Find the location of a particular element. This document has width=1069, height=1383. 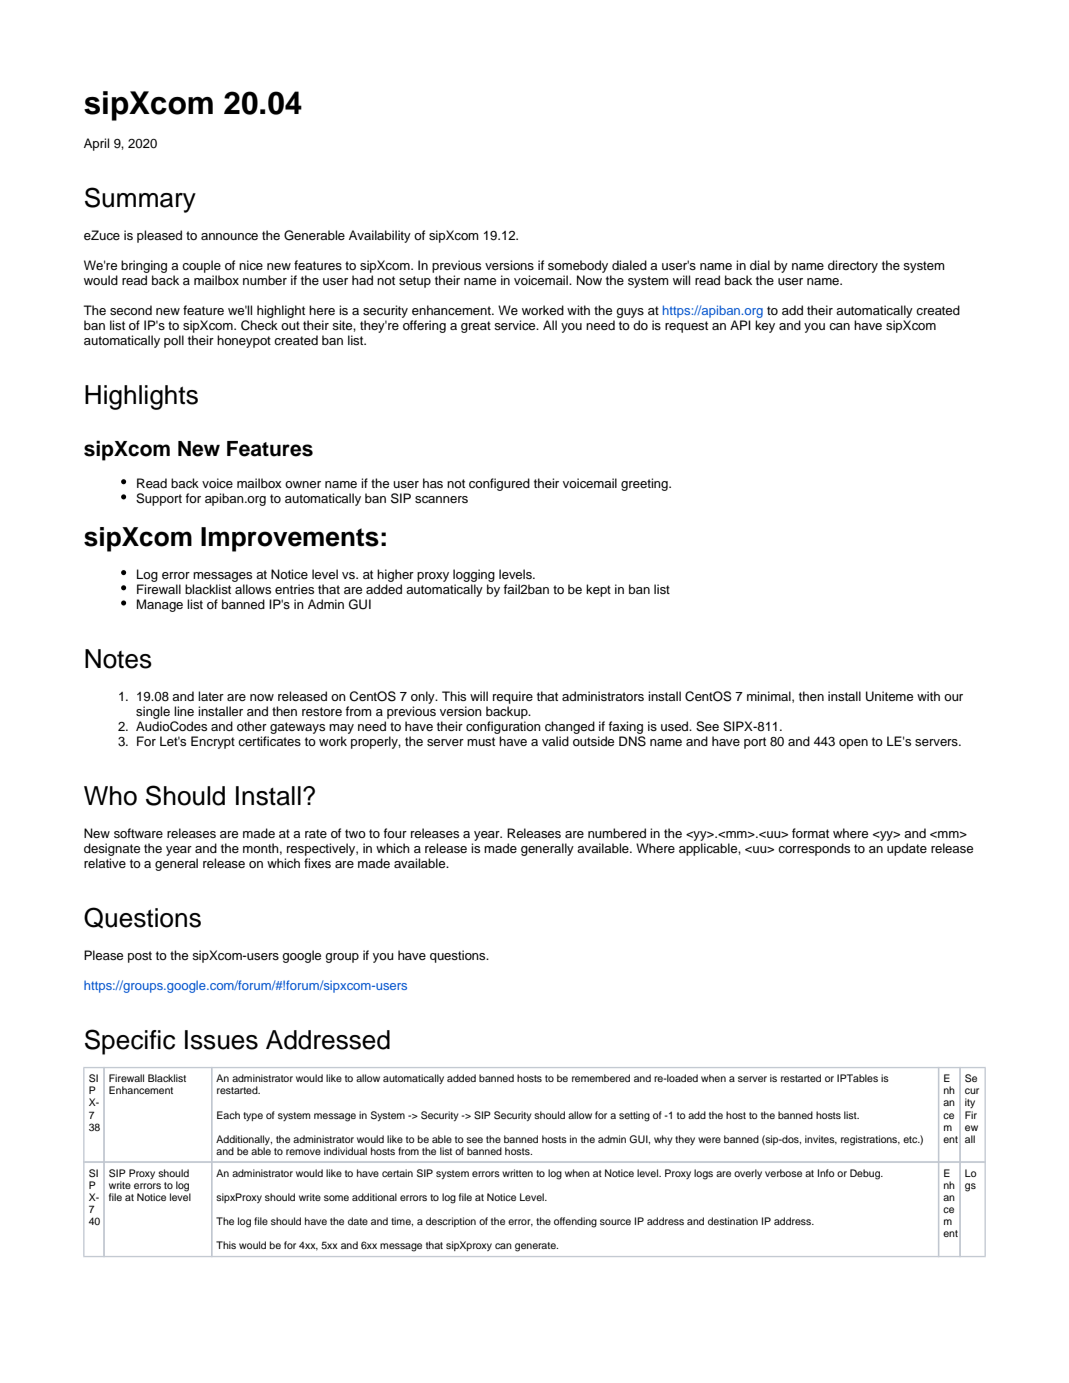

four is located at coordinates (395, 833).
